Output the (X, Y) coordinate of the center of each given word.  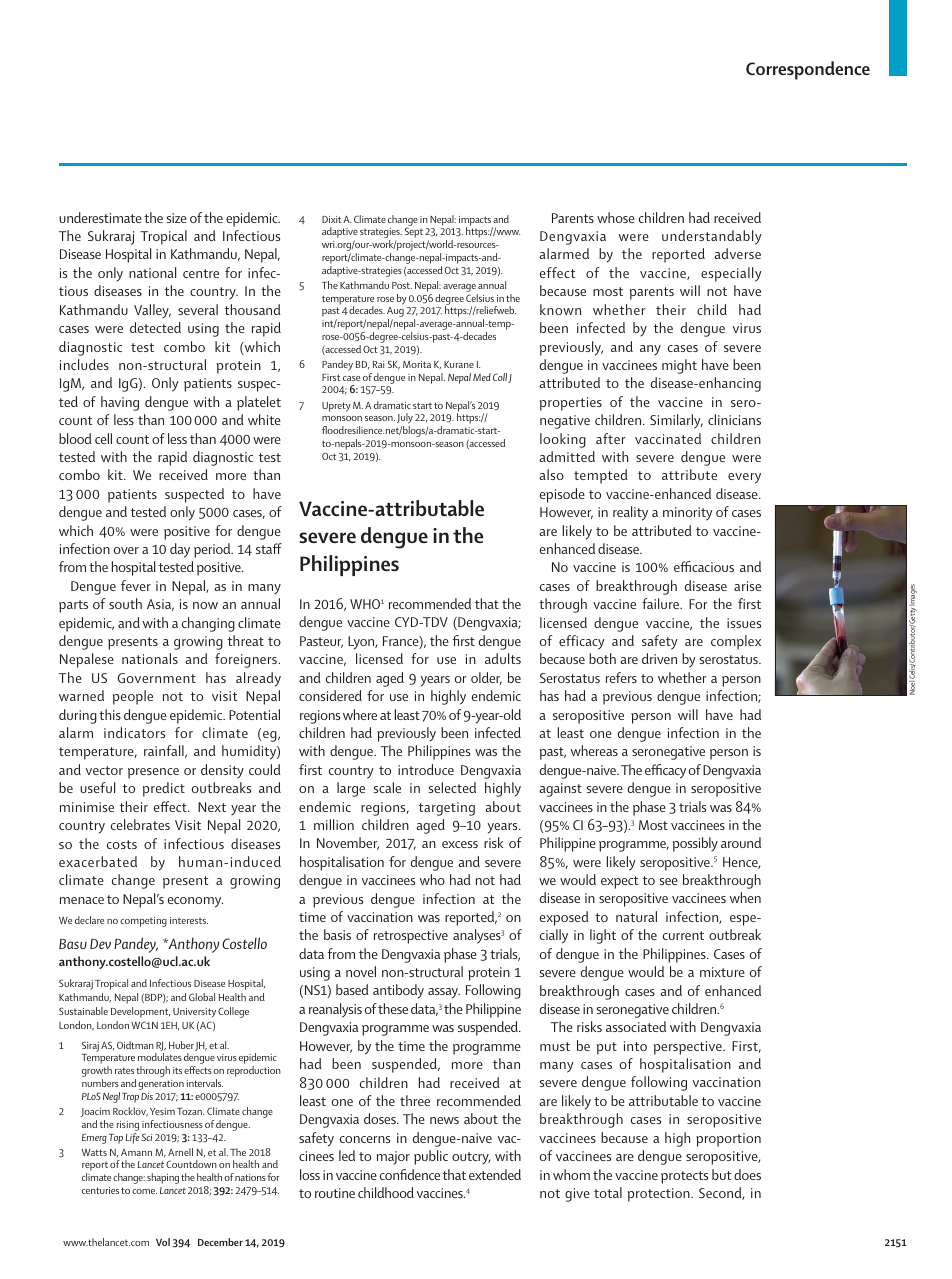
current (683, 935)
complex (736, 642)
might (679, 366)
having (120, 403)
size (177, 218)
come (144, 1191)
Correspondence (808, 70)
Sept (414, 232)
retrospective (411, 937)
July (405, 420)
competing (143, 922)
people (133, 697)
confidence (410, 1174)
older (486, 678)
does (747, 1174)
